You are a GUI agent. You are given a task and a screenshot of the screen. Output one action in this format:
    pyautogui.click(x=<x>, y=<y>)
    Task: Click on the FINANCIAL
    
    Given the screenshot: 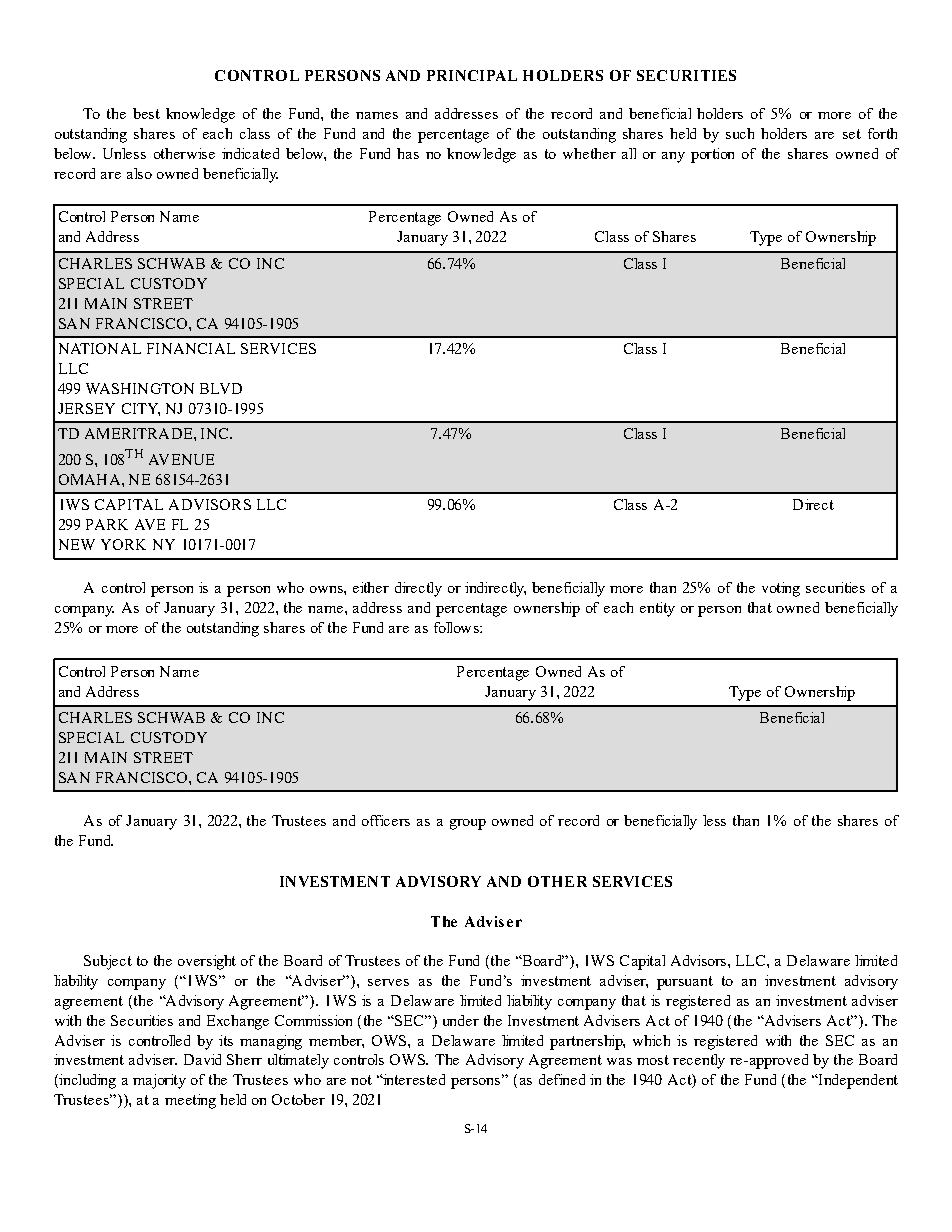 What is the action you would take?
    pyautogui.click(x=191, y=348)
